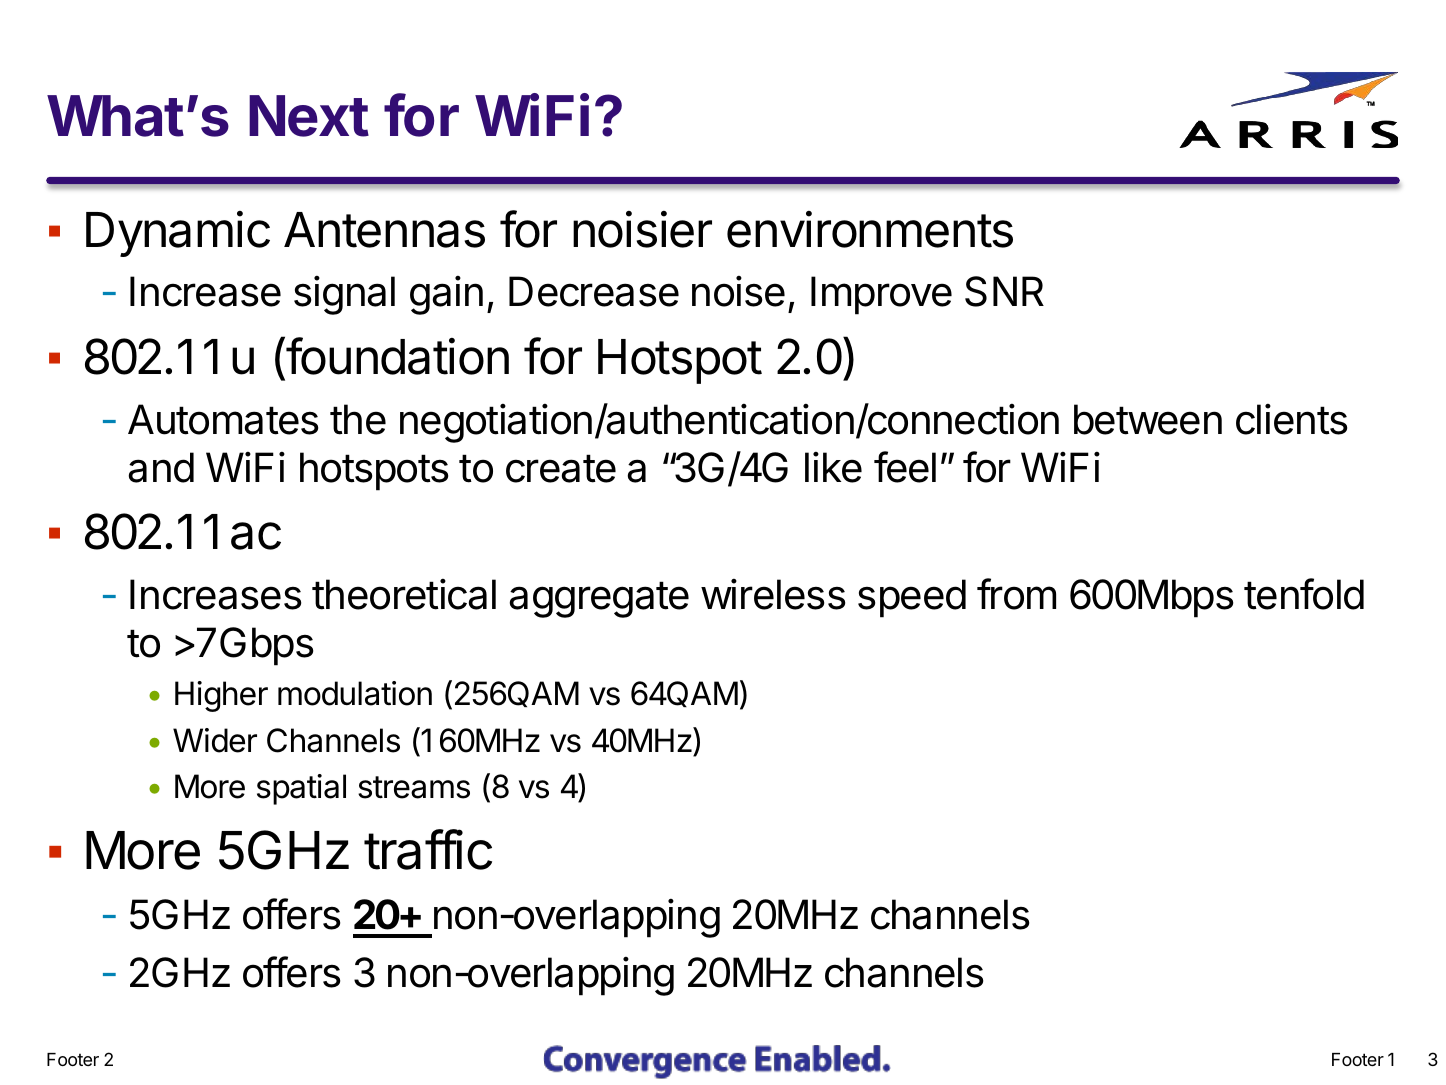  I want to click on Next, so click(309, 116).
